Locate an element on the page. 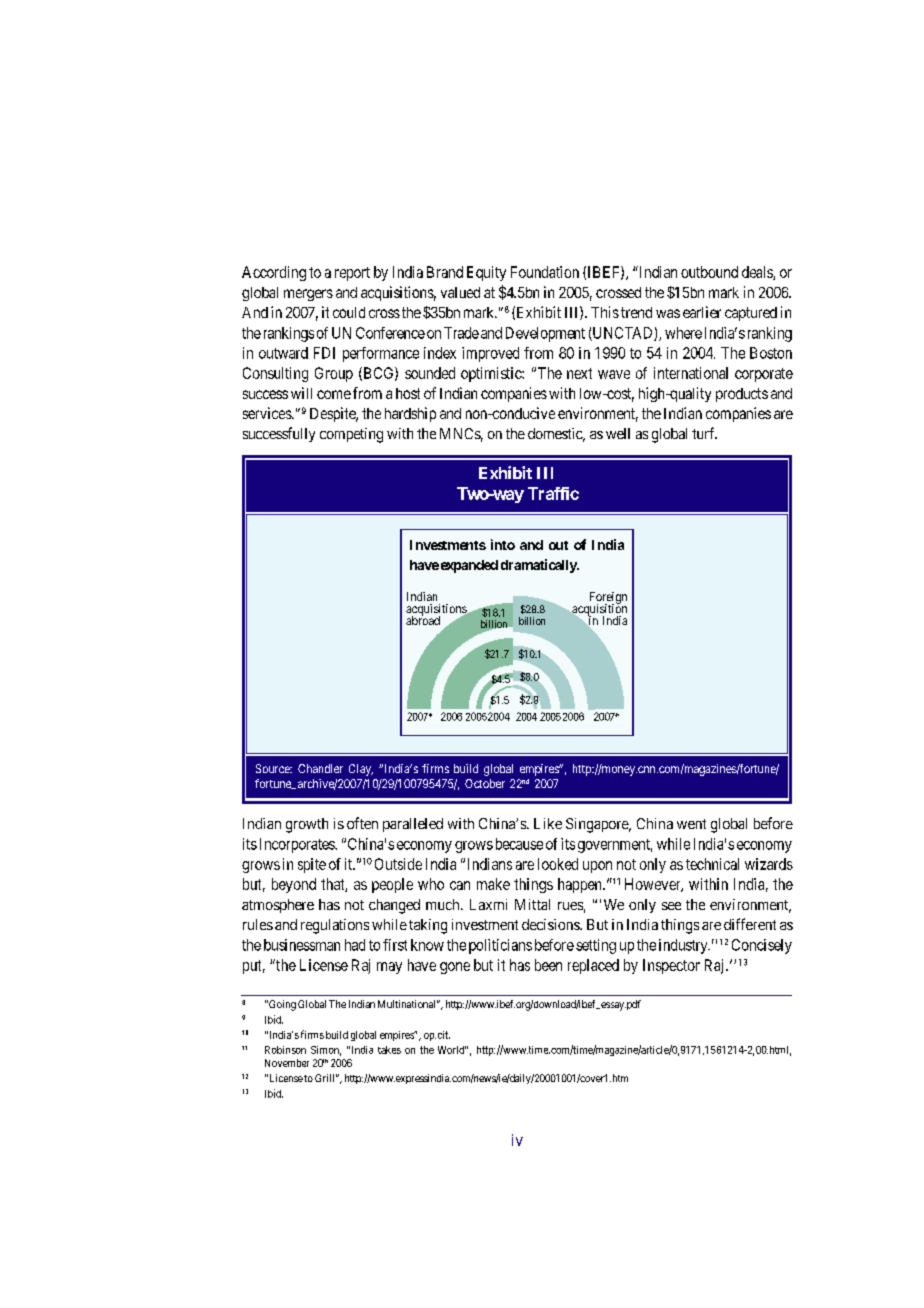 This image has width=924, height=1308. earlier is located at coordinates (702, 312).
